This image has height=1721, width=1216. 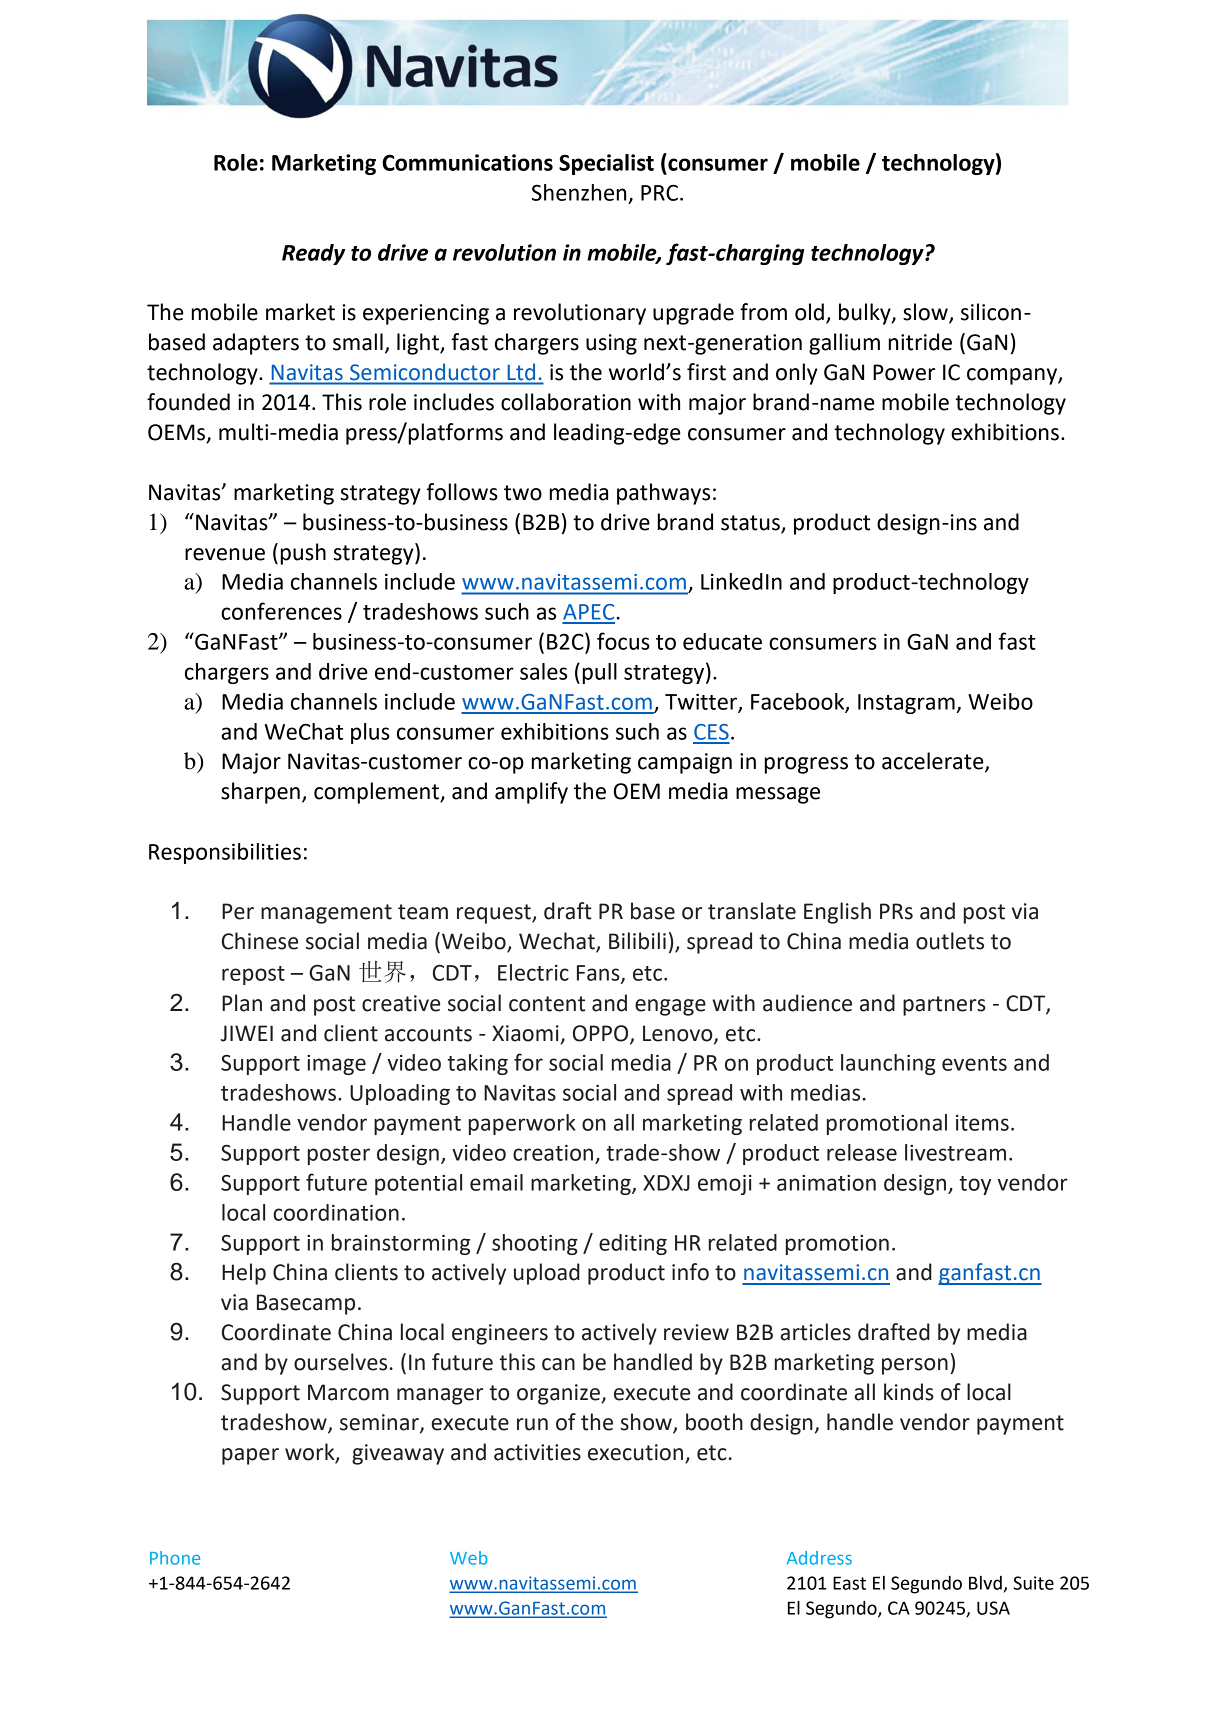 What do you see at coordinates (982, 1123) in the image?
I see `items` at bounding box center [982, 1123].
